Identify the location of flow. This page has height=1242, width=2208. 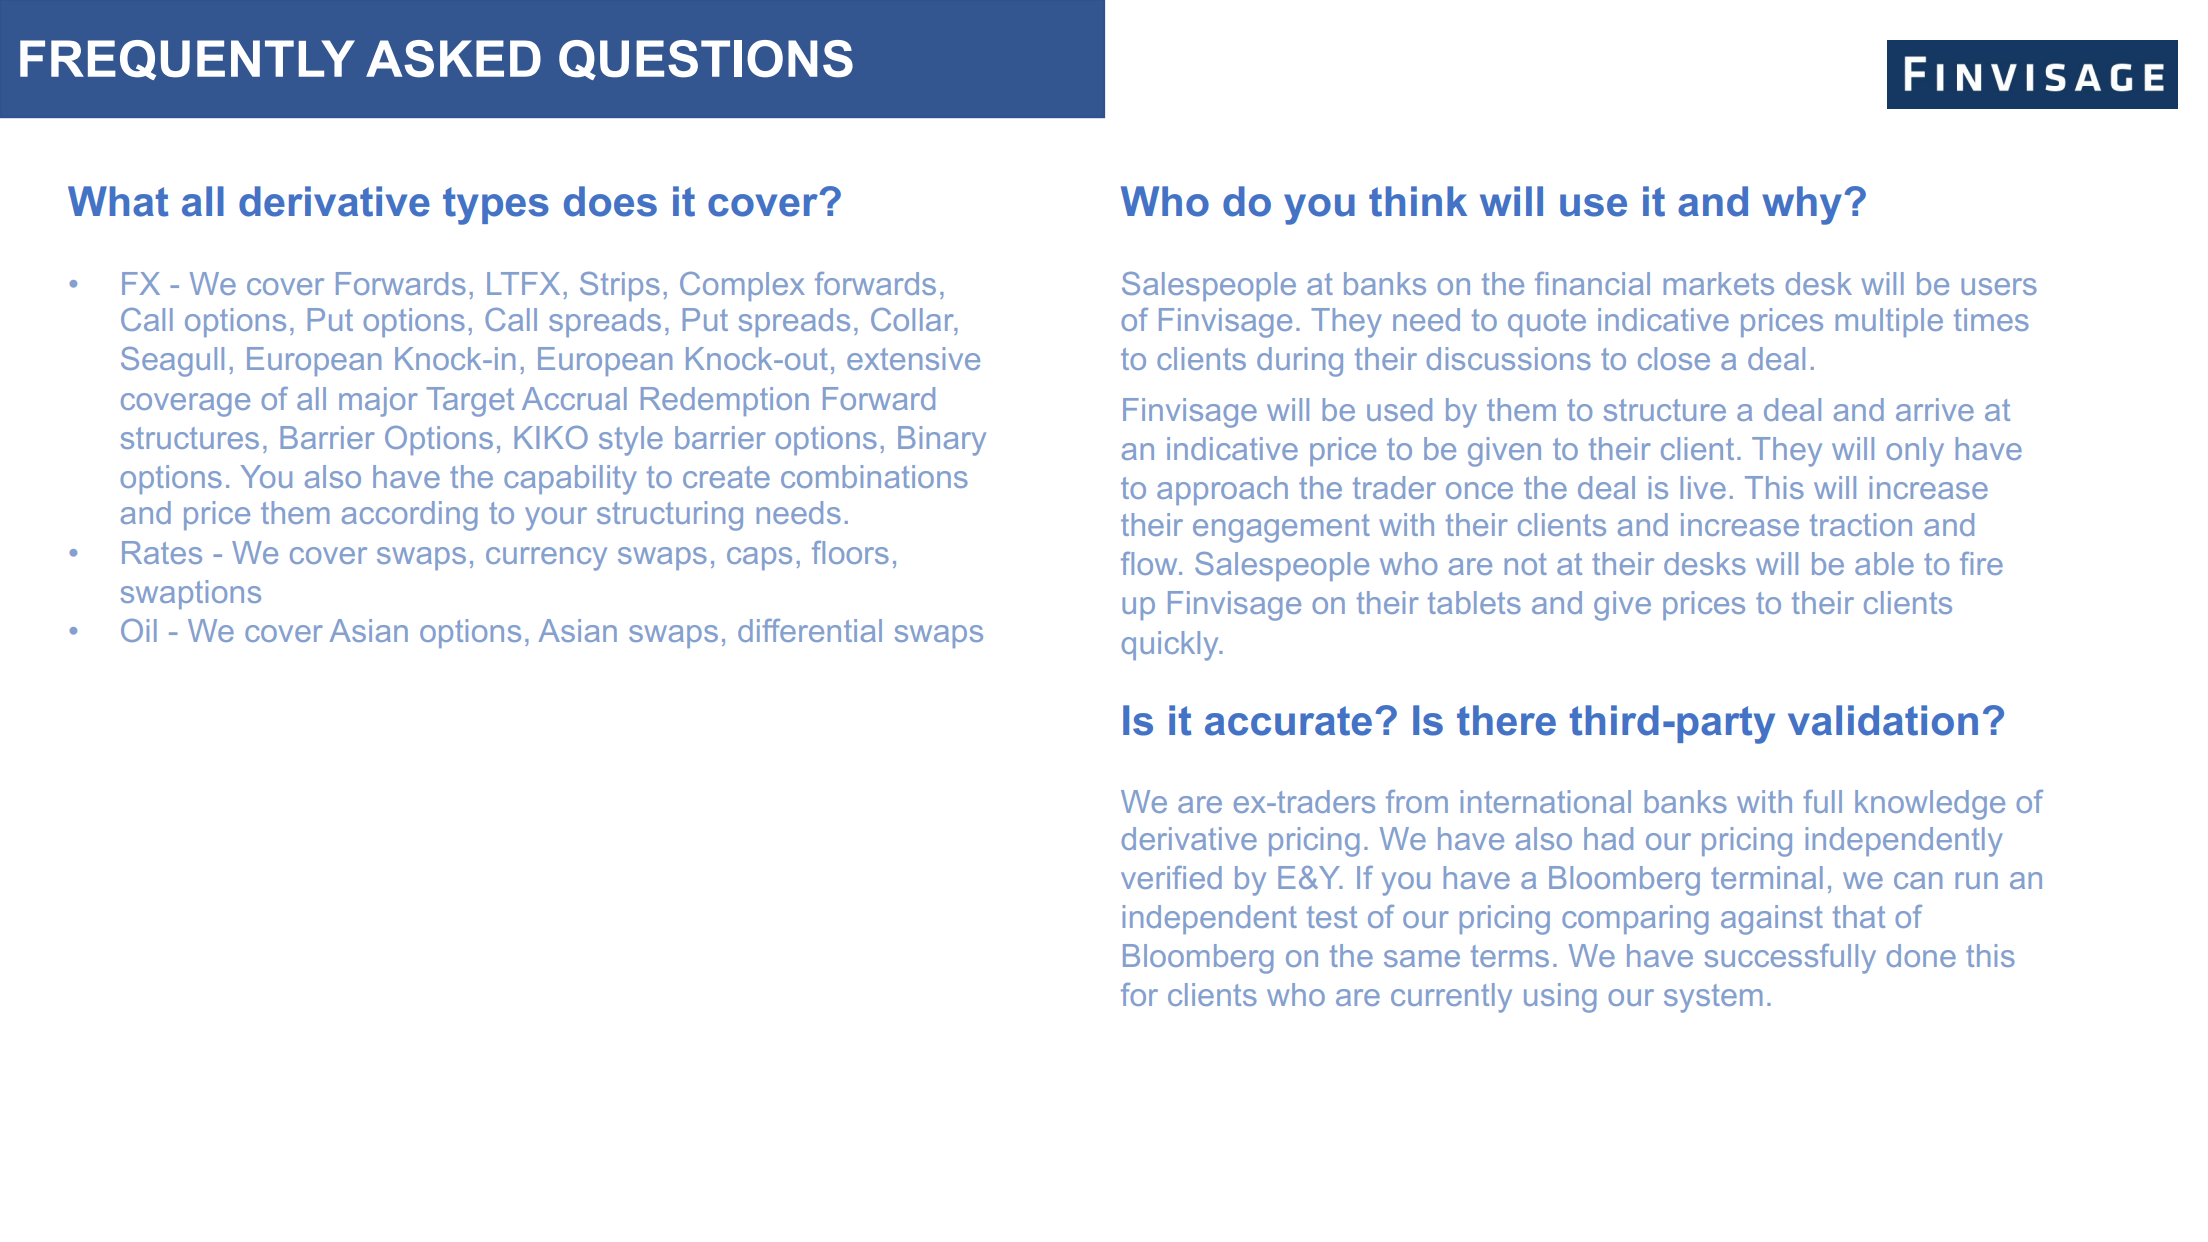
(1150, 563).
